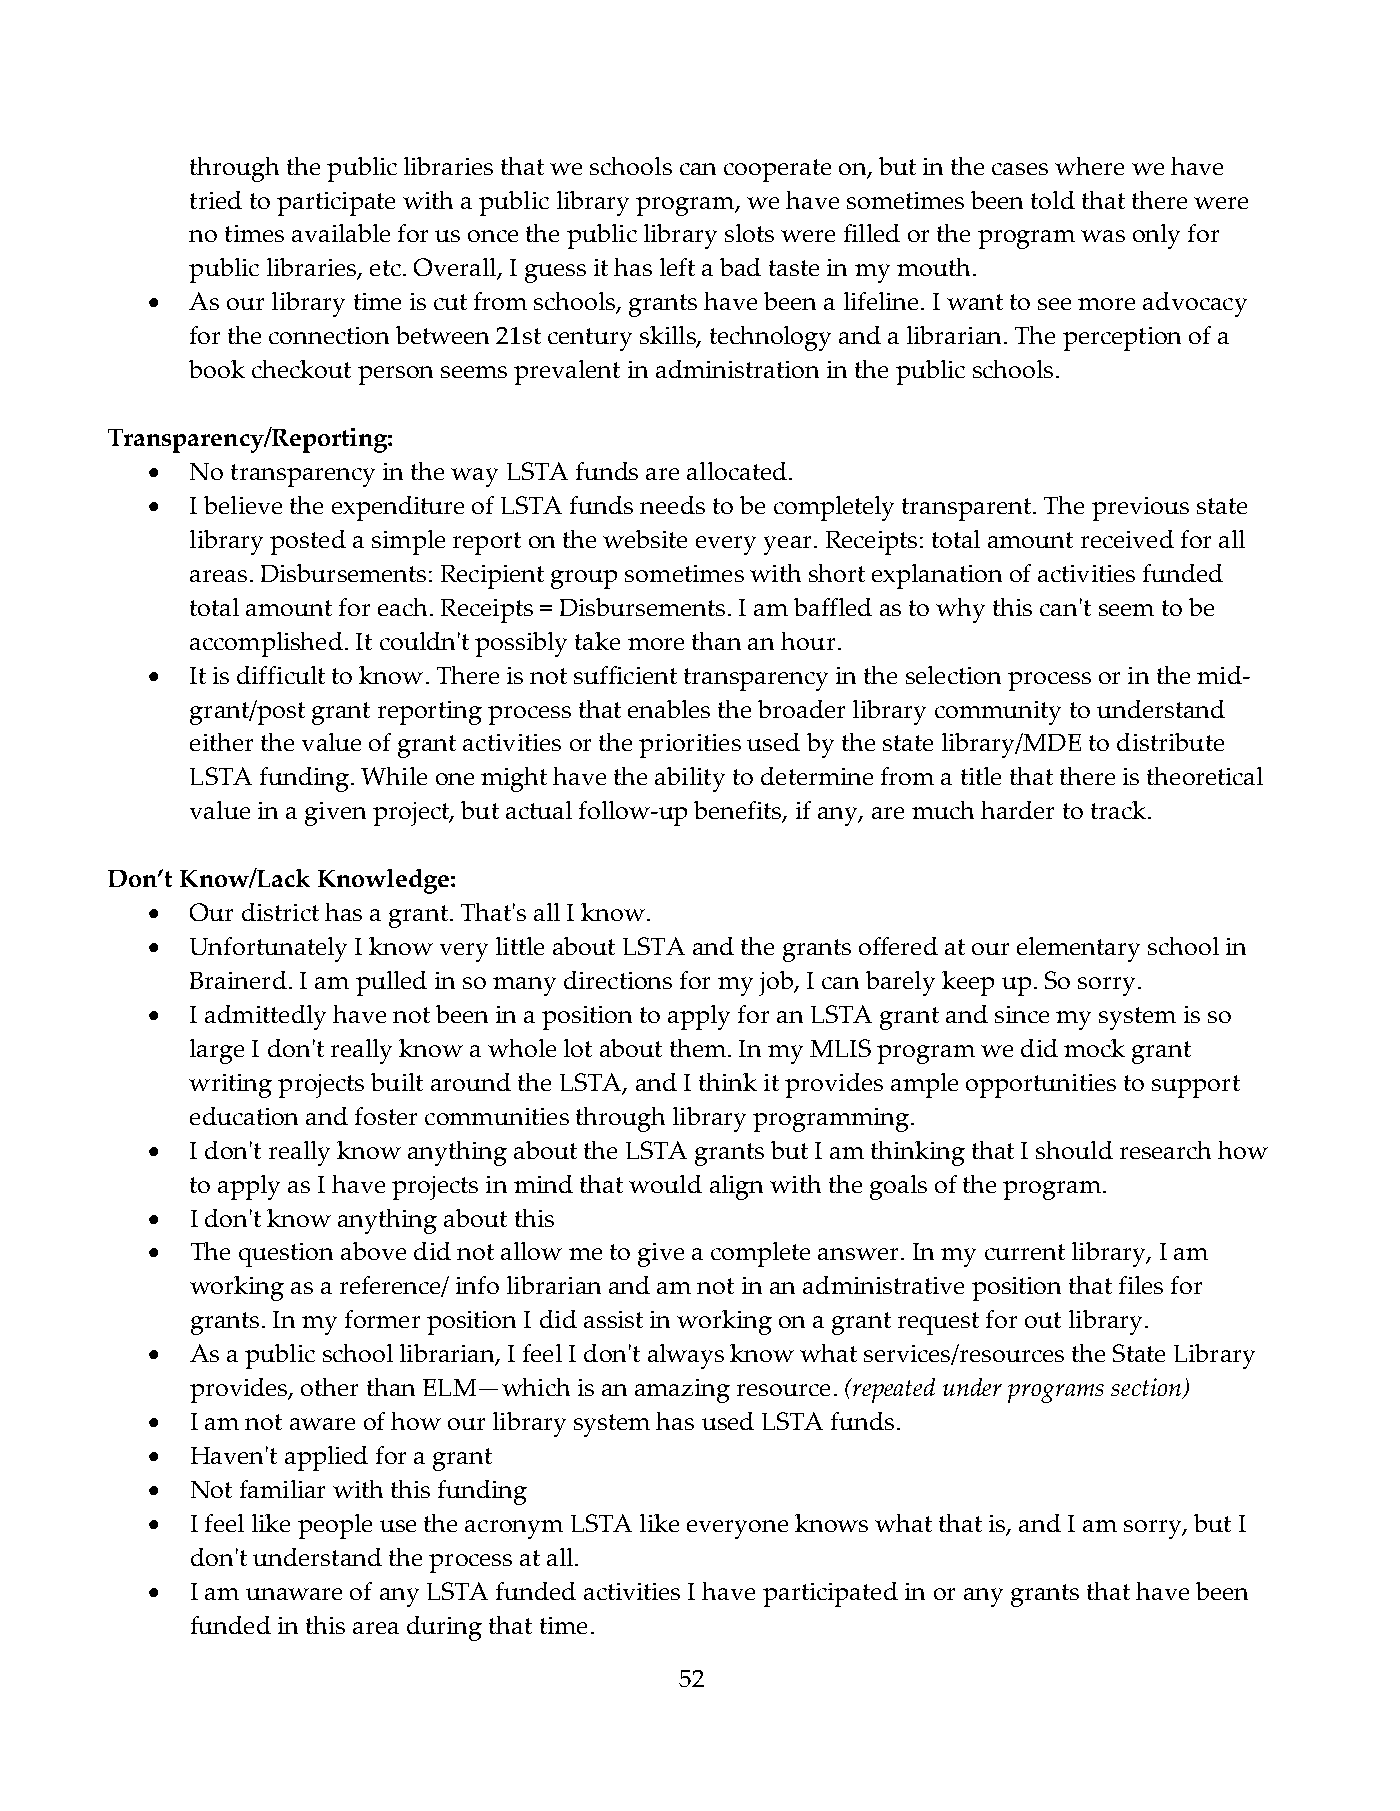 Image resolution: width=1400 pixels, height=1811 pixels. What do you see at coordinates (335, 1526) in the document?
I see `people` at bounding box center [335, 1526].
